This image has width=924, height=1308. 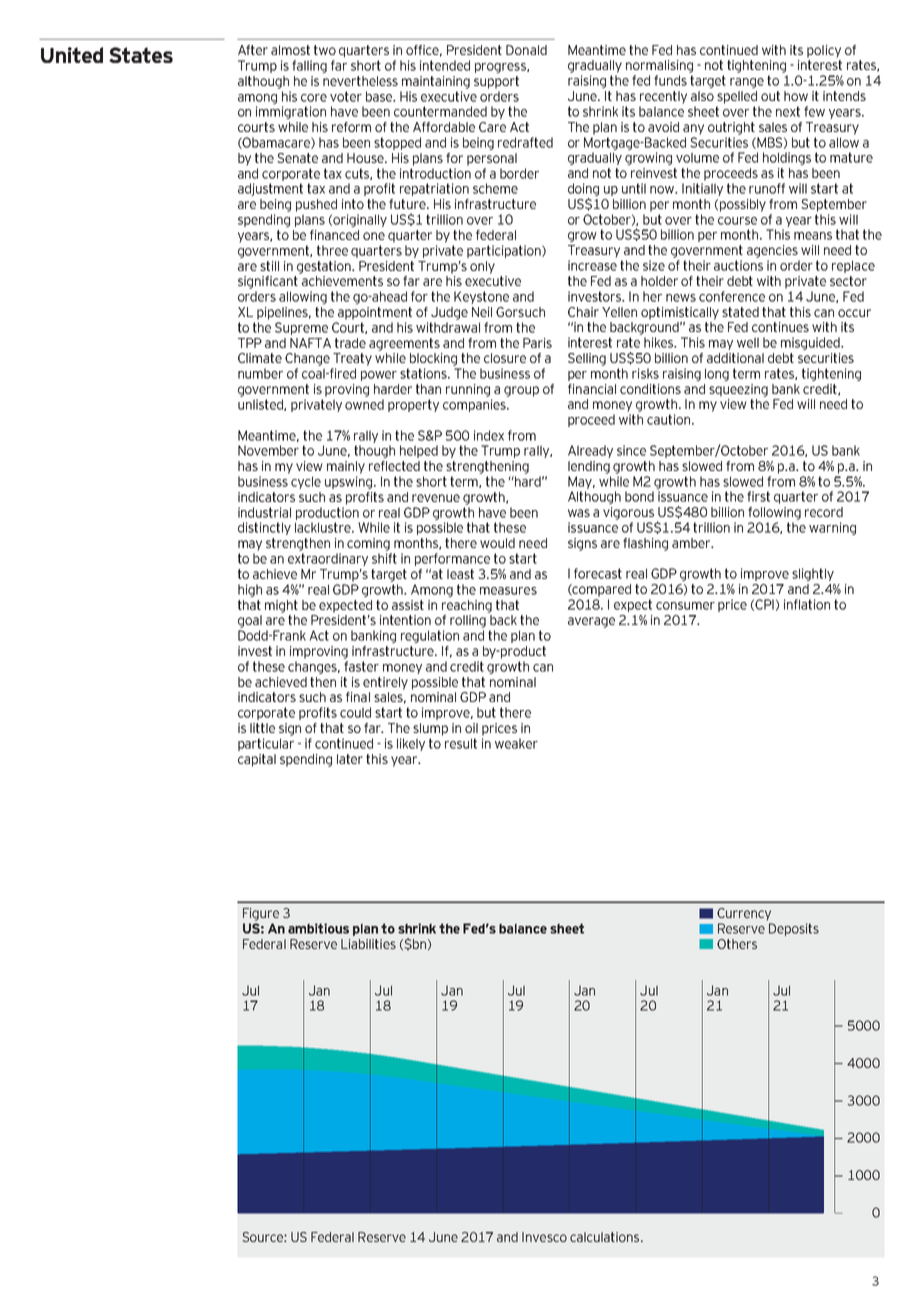 What do you see at coordinates (807, 604) in the image?
I see `inflation` at bounding box center [807, 604].
